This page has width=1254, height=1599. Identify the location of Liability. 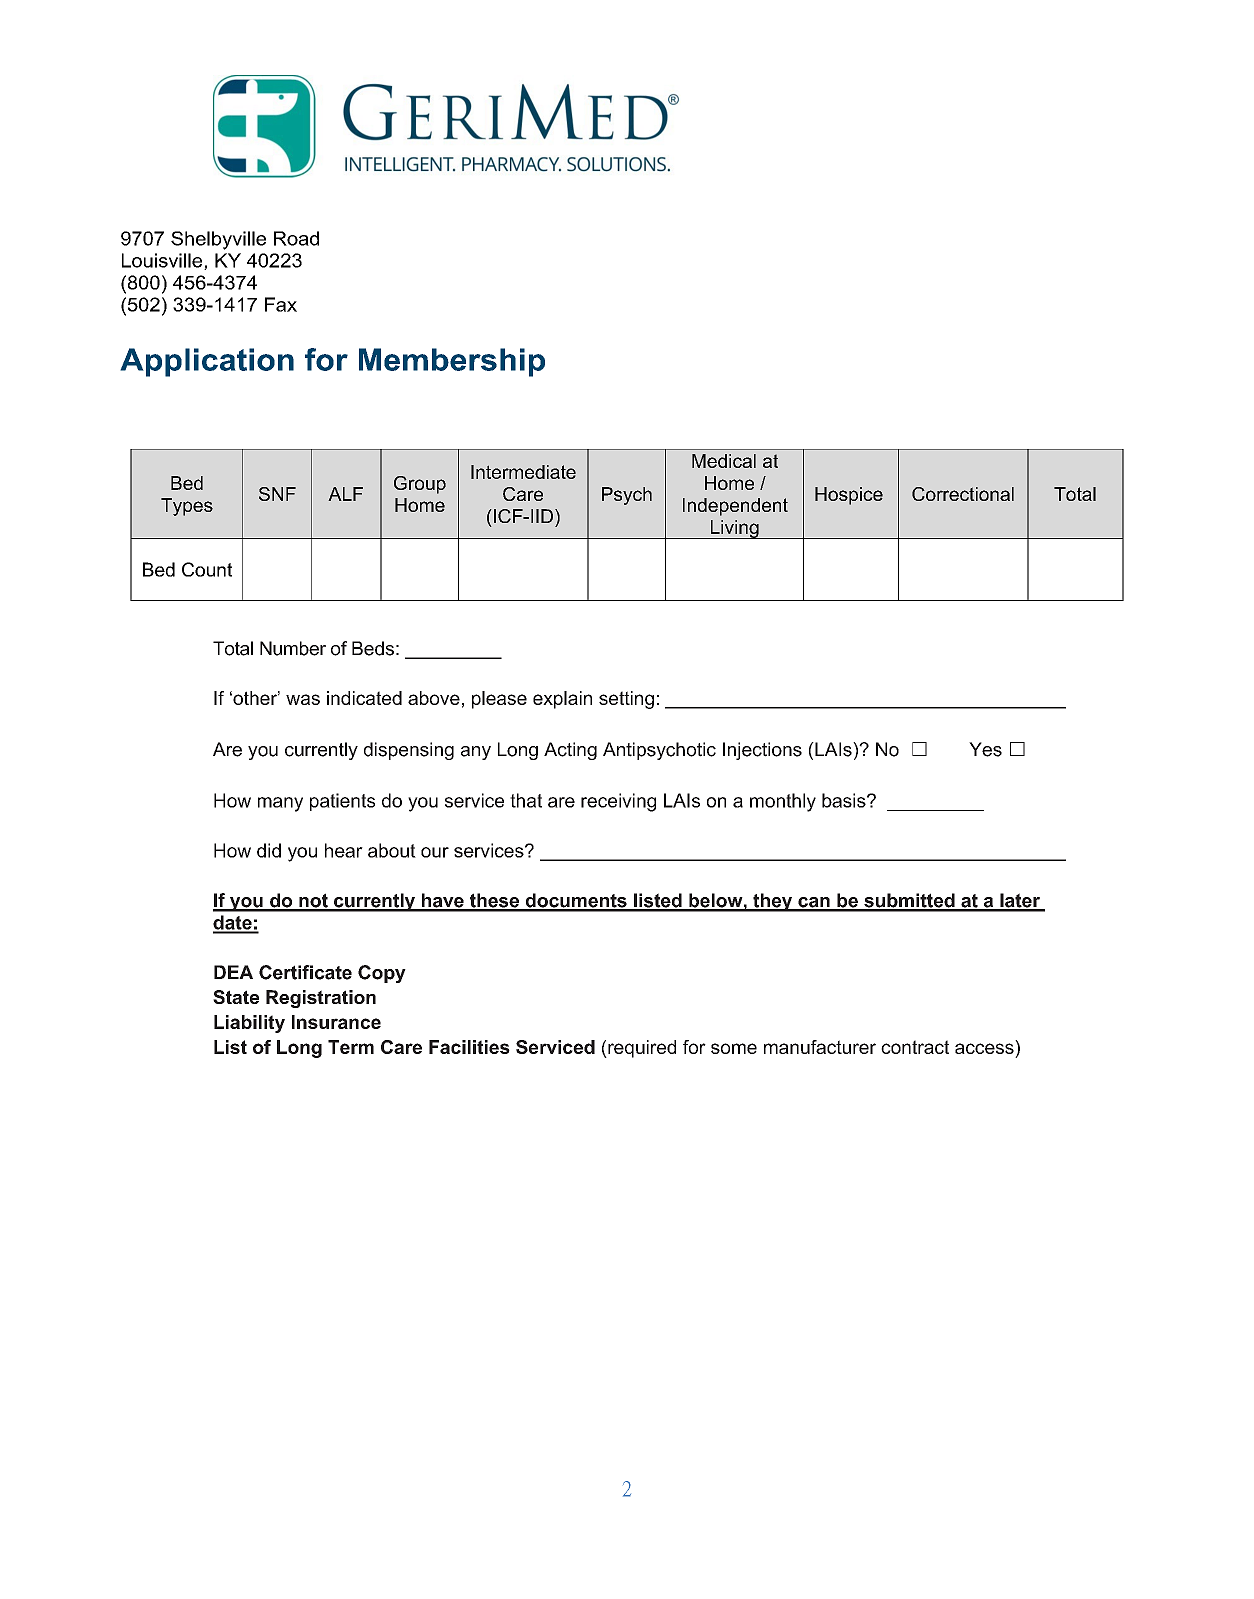
(249, 1024).
